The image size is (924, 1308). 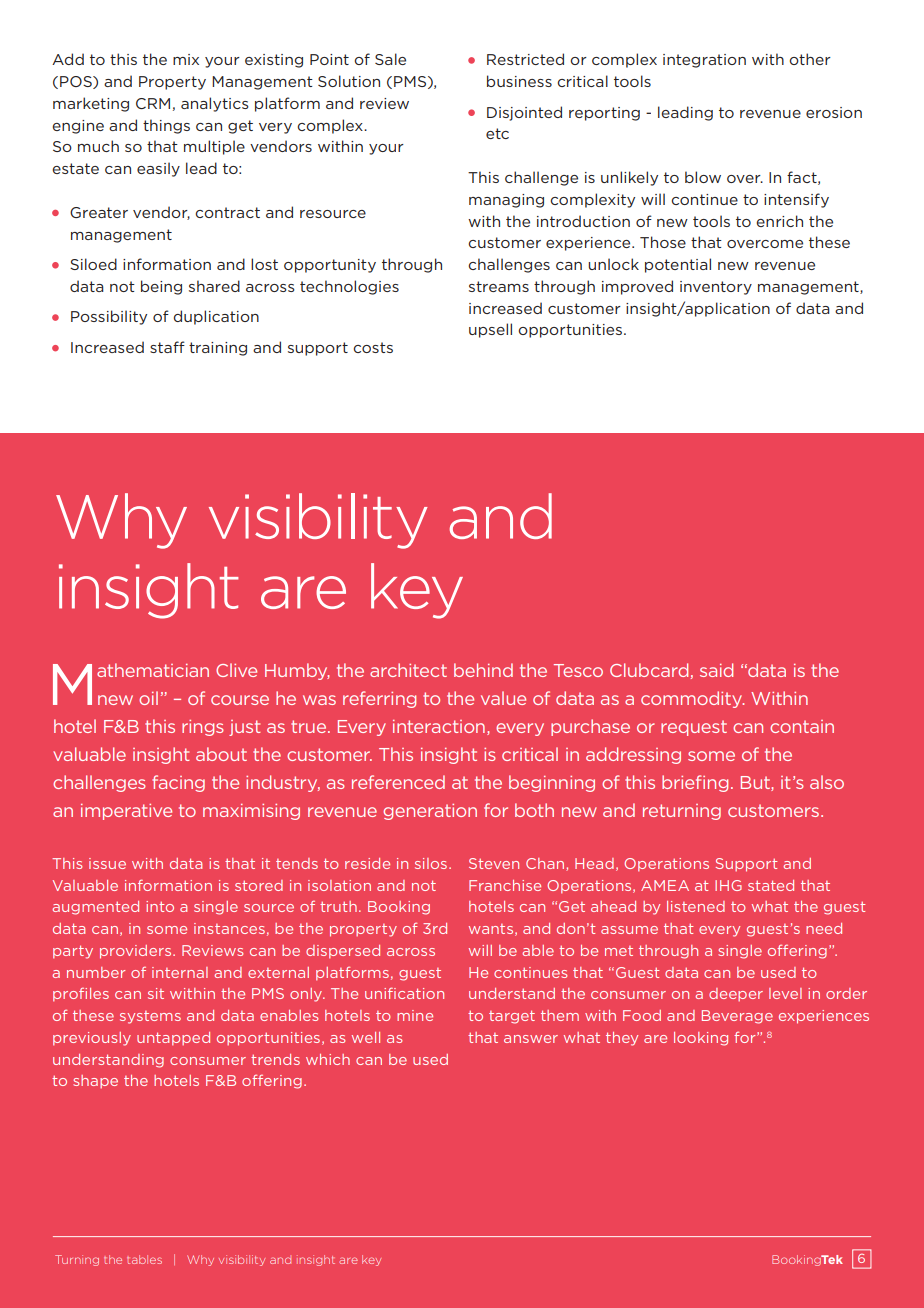 I want to click on Clive, so click(x=236, y=670).
